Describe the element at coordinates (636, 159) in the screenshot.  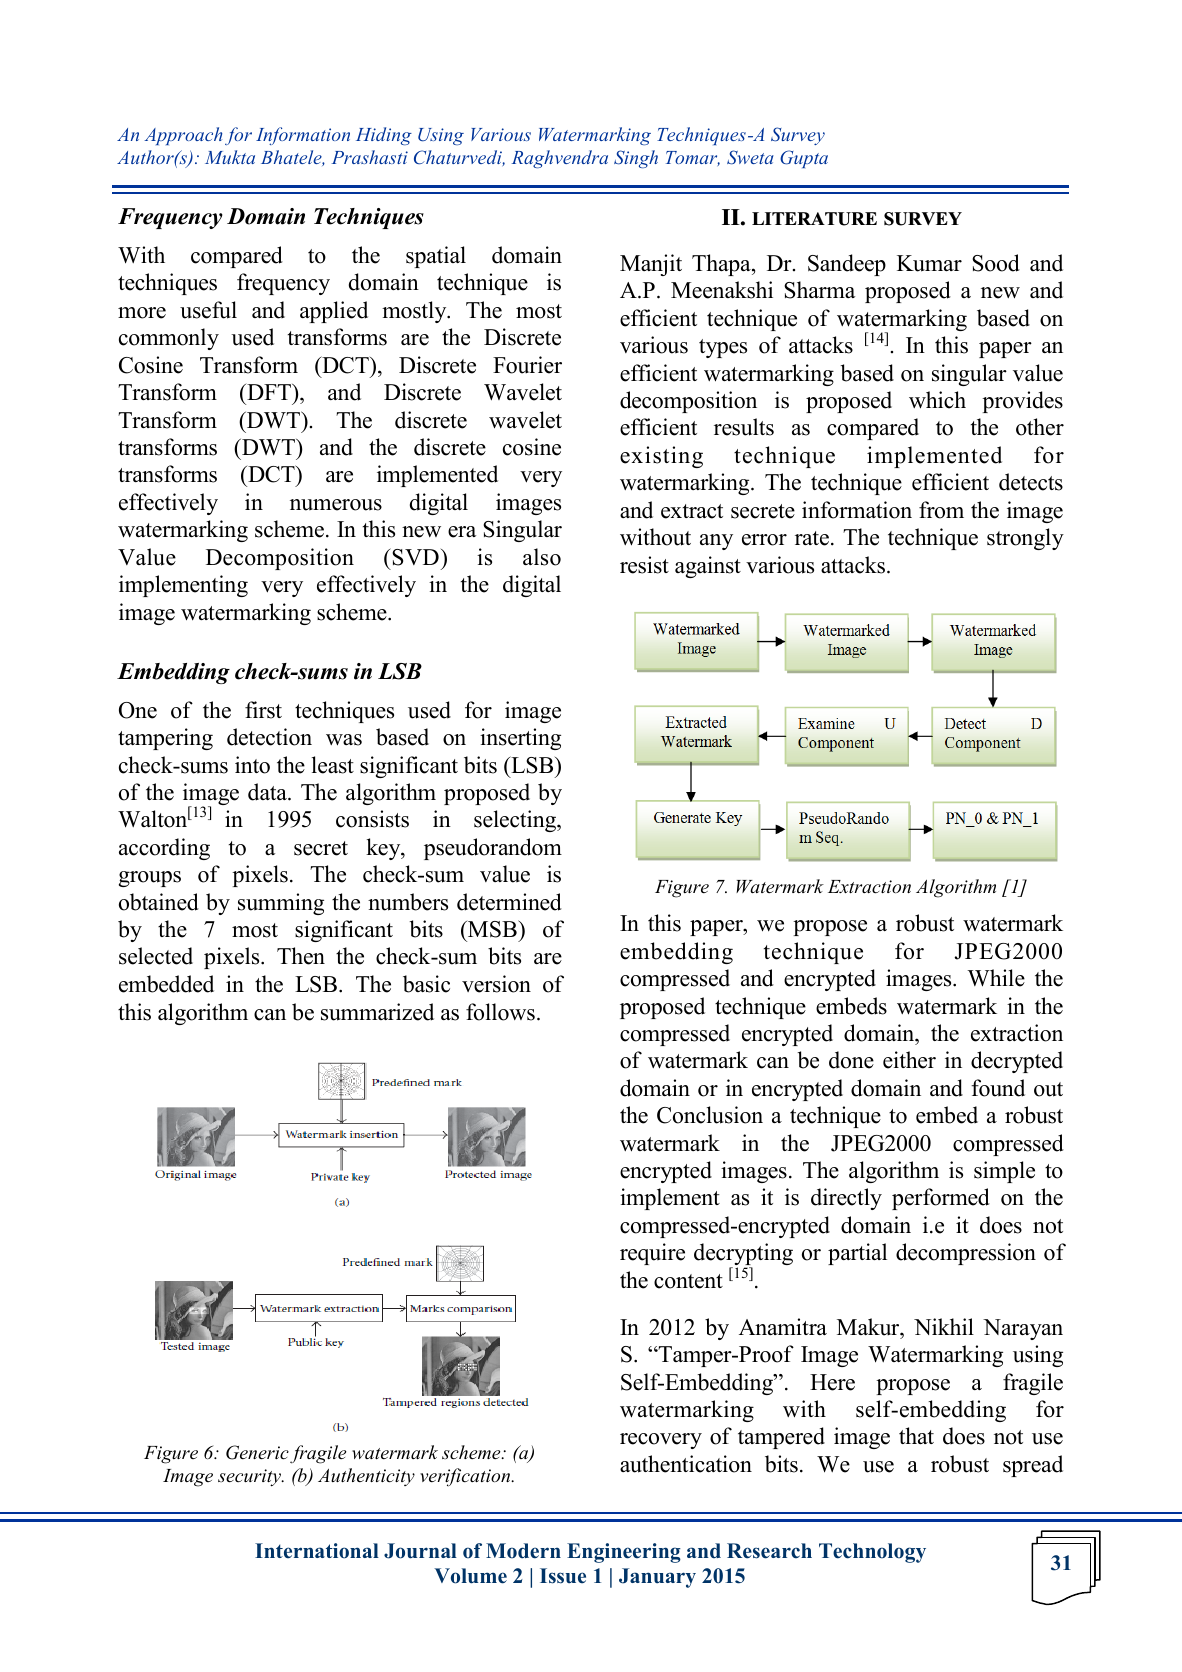
I see `Singh` at that location.
